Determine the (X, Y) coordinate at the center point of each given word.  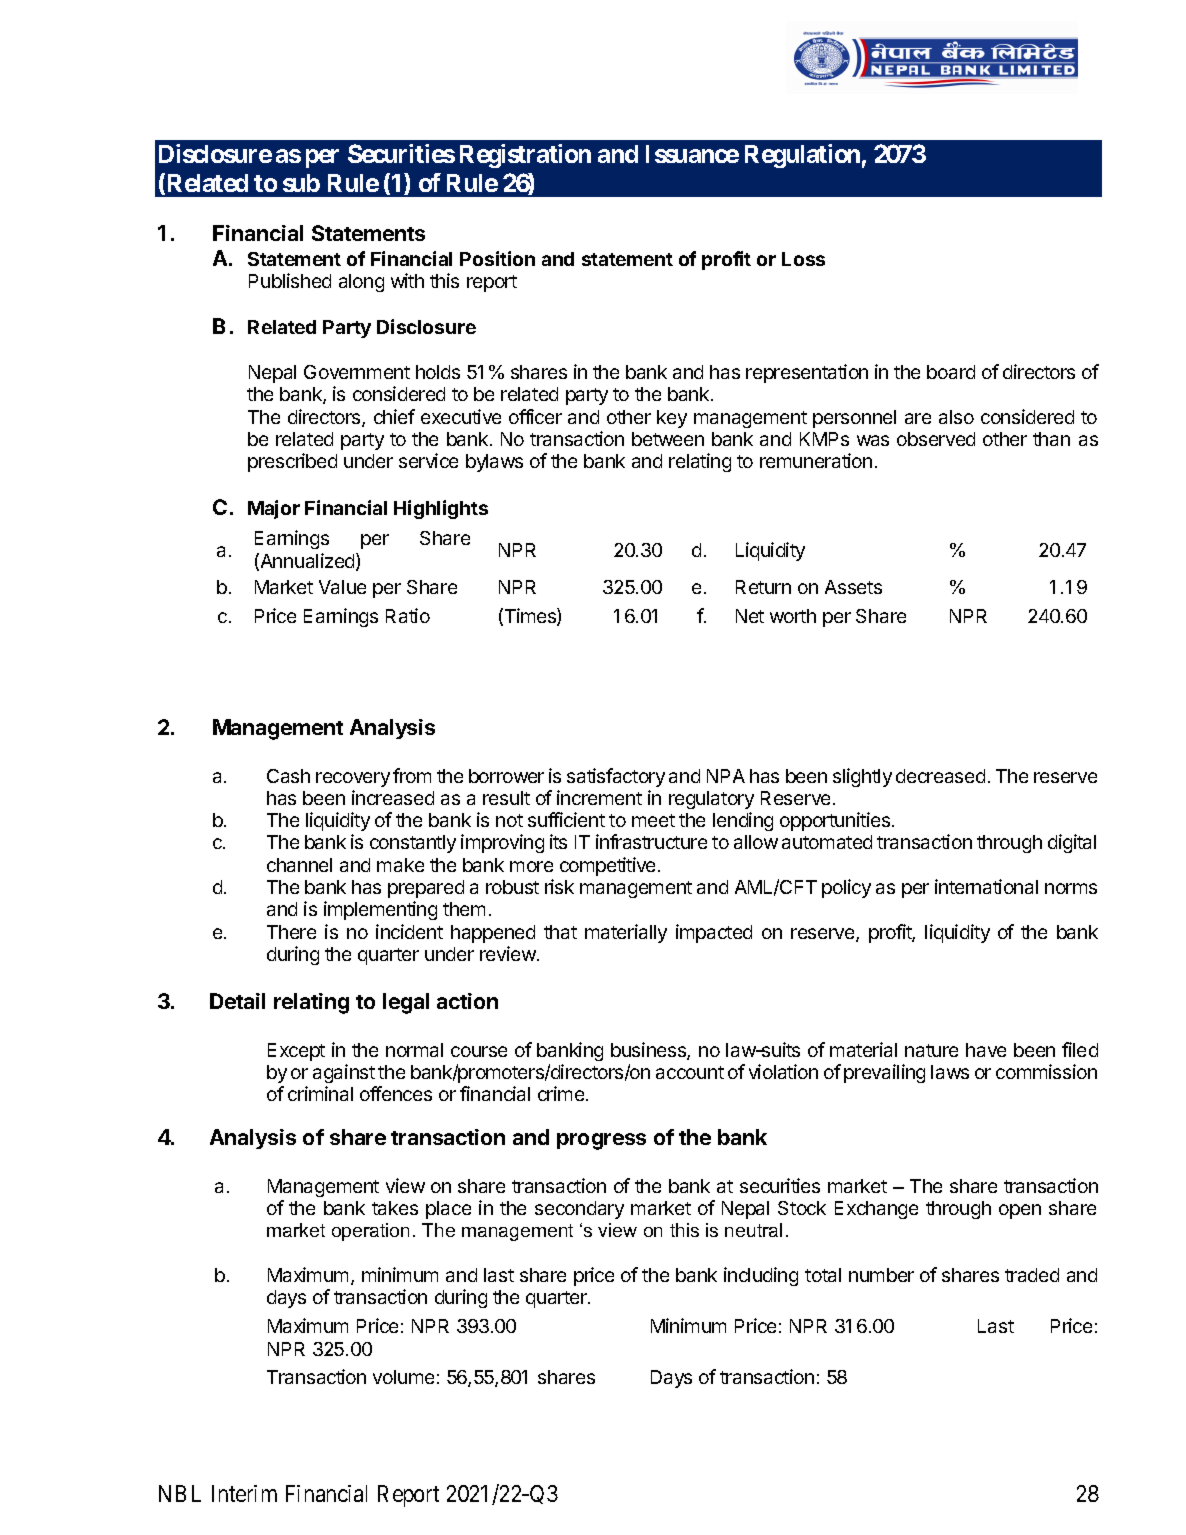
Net (750, 616)
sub (301, 183)
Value (342, 587)
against (344, 1073)
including (761, 1276)
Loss (803, 259)
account (690, 1072)
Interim (244, 1493)
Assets (853, 587)
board (951, 372)
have (986, 1050)
